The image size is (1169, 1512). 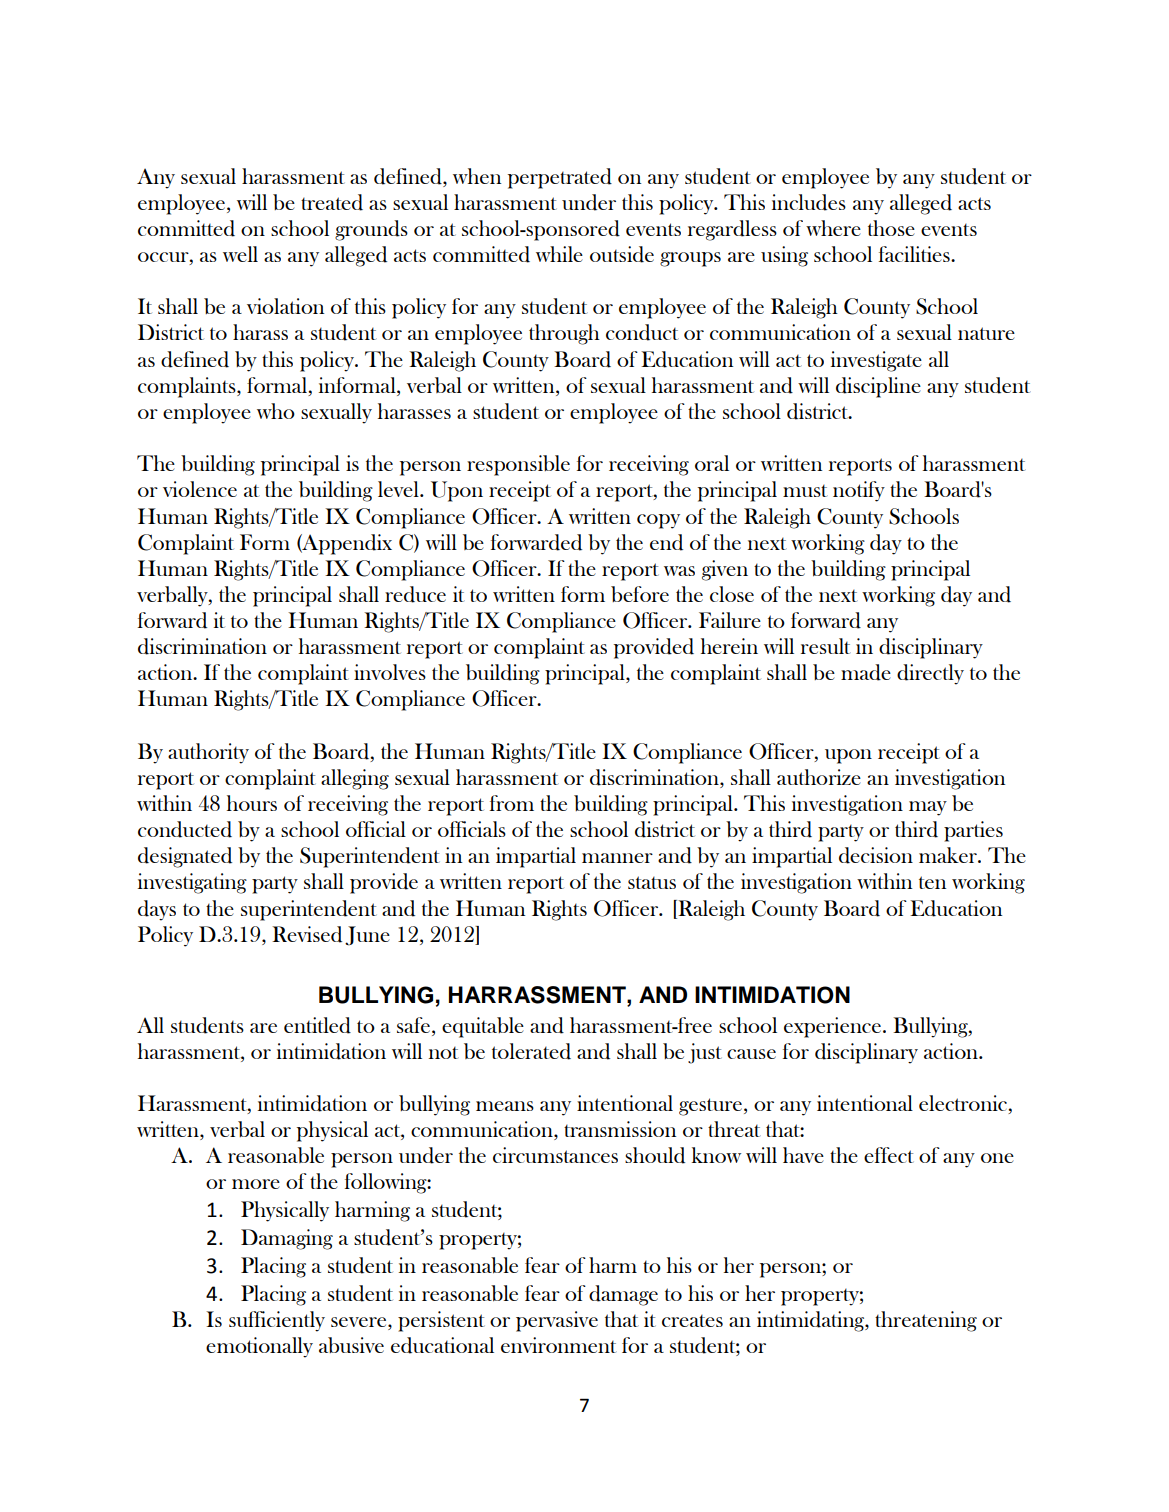 What do you see at coordinates (964, 1104) in the page?
I see `electronic` at bounding box center [964, 1104].
